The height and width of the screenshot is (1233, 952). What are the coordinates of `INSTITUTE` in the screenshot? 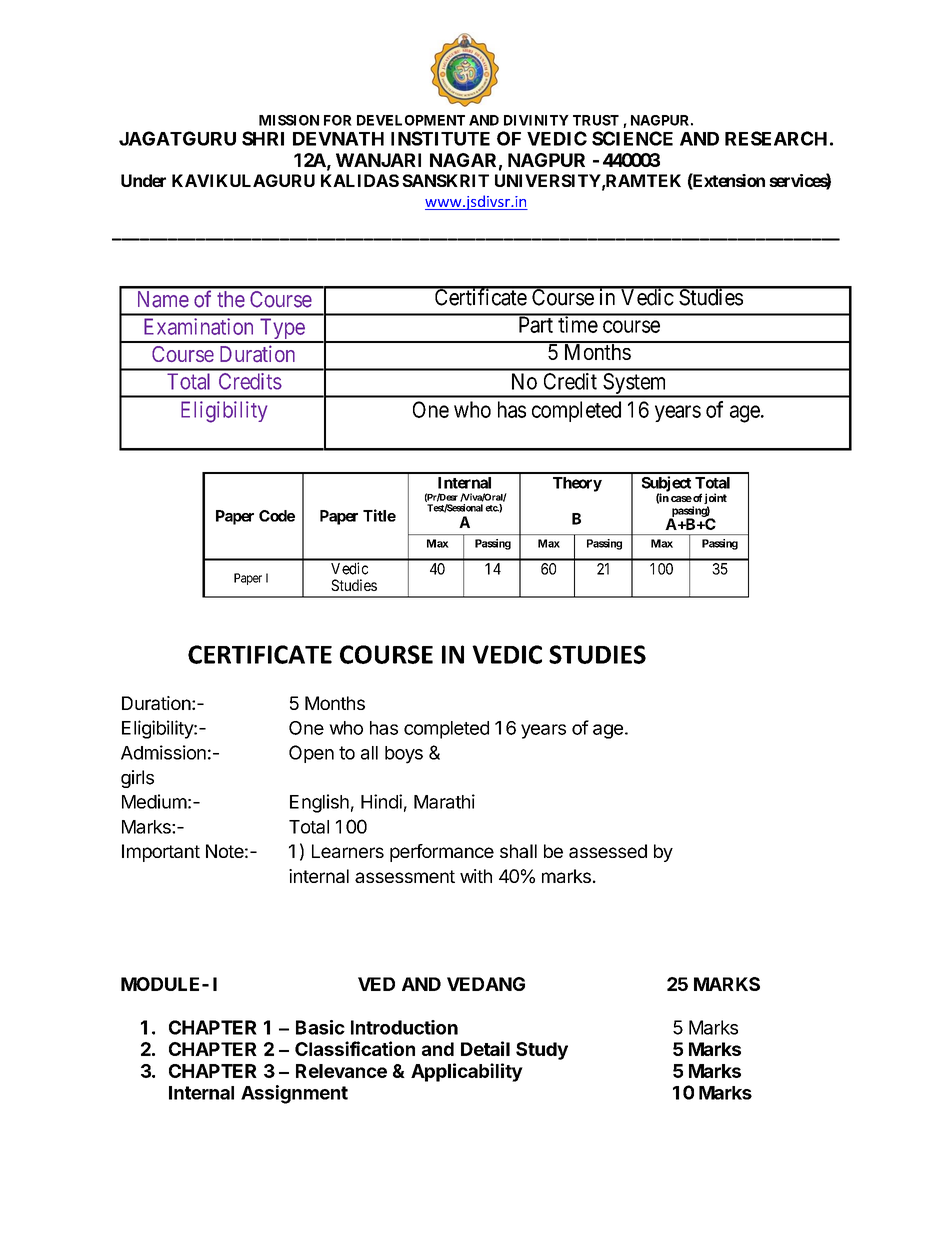 It's located at (440, 138).
